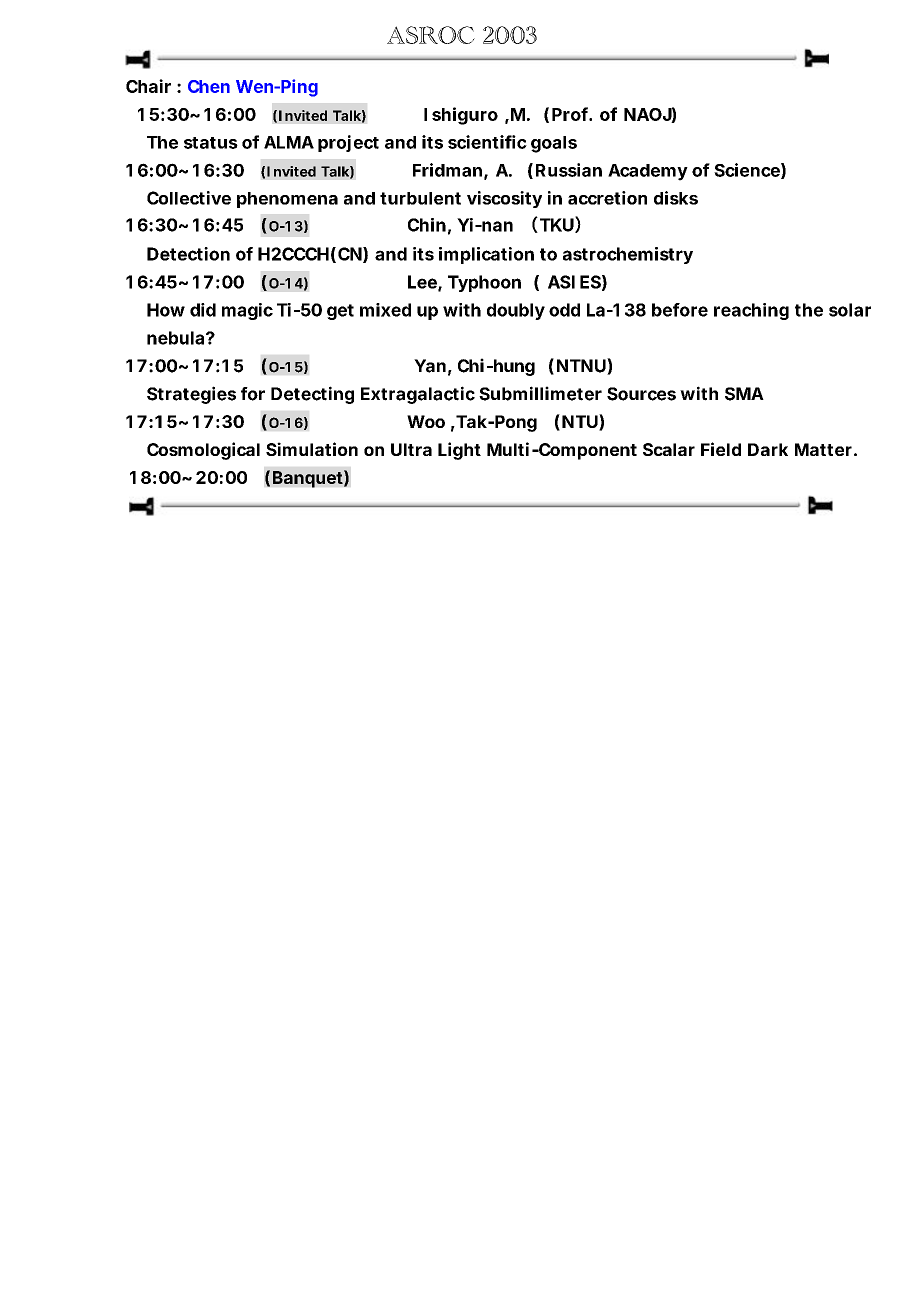 This screenshot has height=1307, width=924. I want to click on Detection, so click(188, 254).
